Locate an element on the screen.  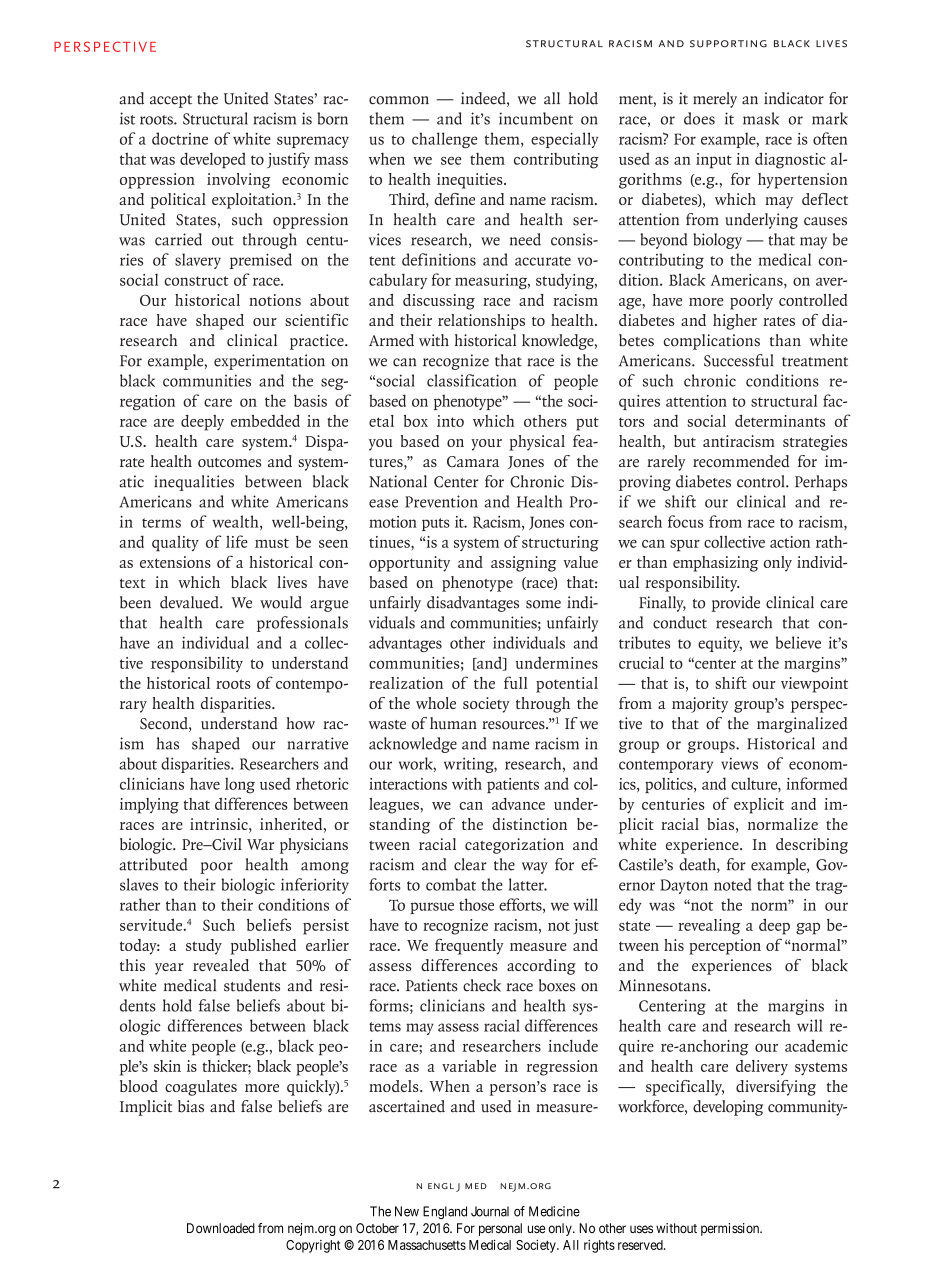
Journal is located at coordinates (490, 1211).
